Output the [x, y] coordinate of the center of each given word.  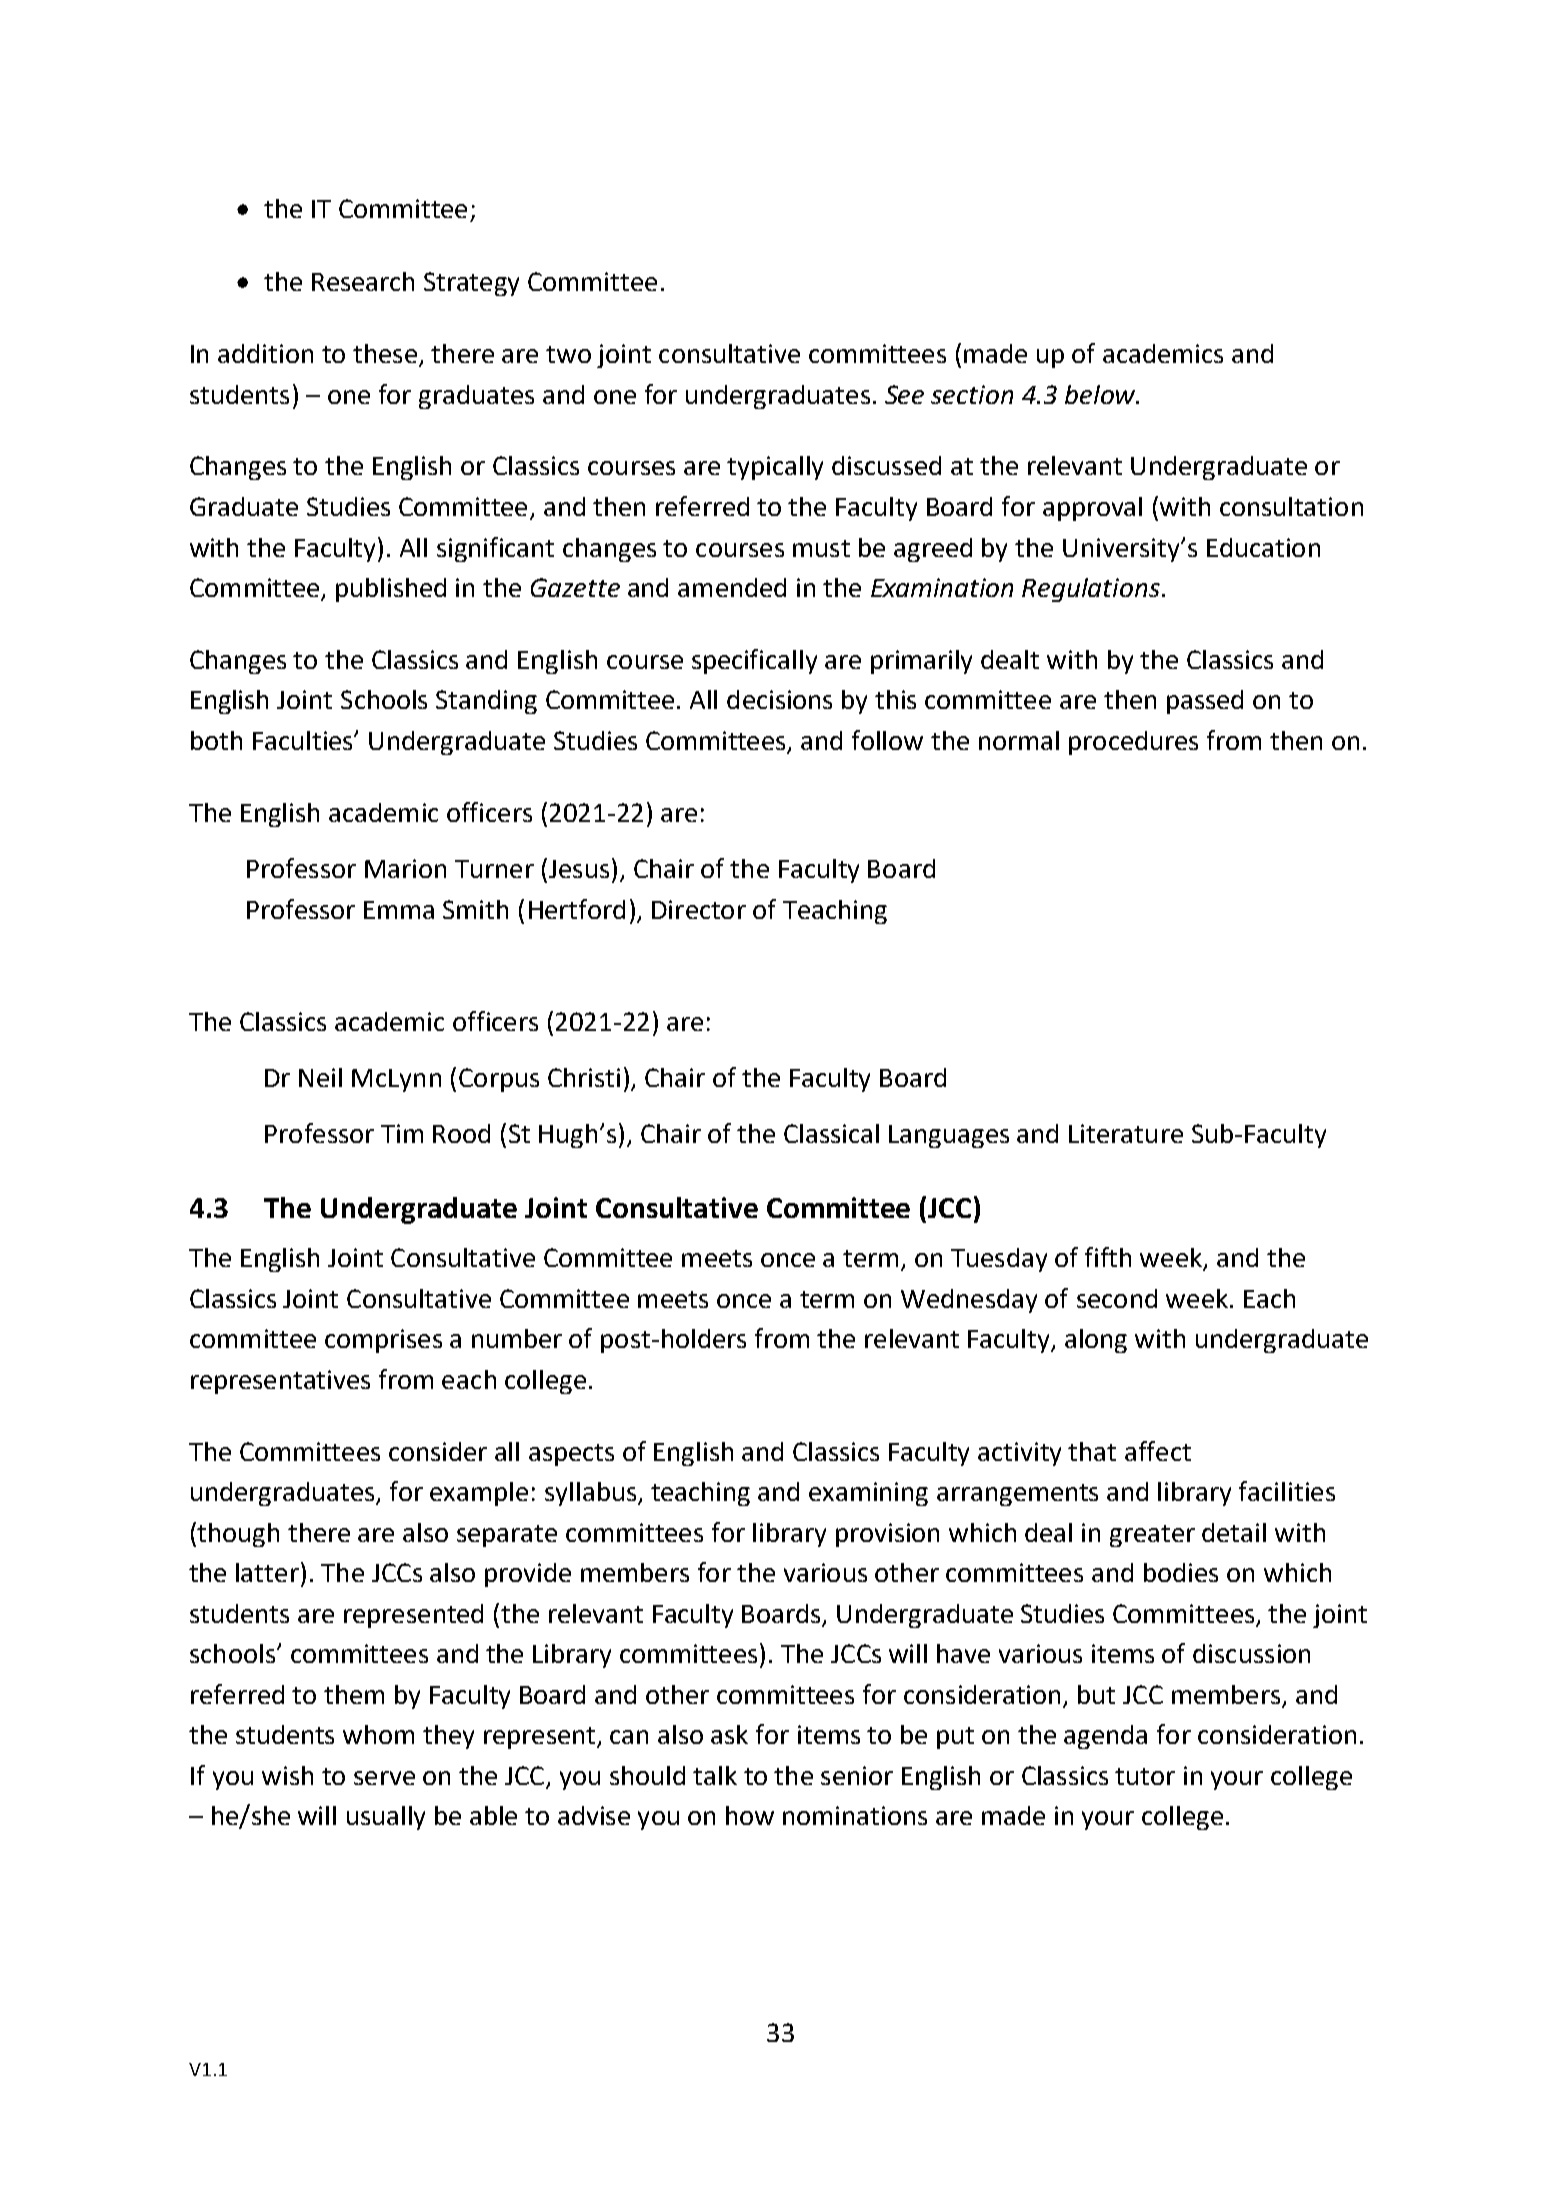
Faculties [304, 740]
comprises [383, 1341]
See [904, 394]
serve [384, 1778]
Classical [831, 1133]
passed [1205, 702]
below [1101, 394]
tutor [1145, 1776]
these [385, 353]
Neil [320, 1077]
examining [868, 1494]
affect [1158, 1451]
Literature [1126, 1133]
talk [715, 1775]
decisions [779, 699]
